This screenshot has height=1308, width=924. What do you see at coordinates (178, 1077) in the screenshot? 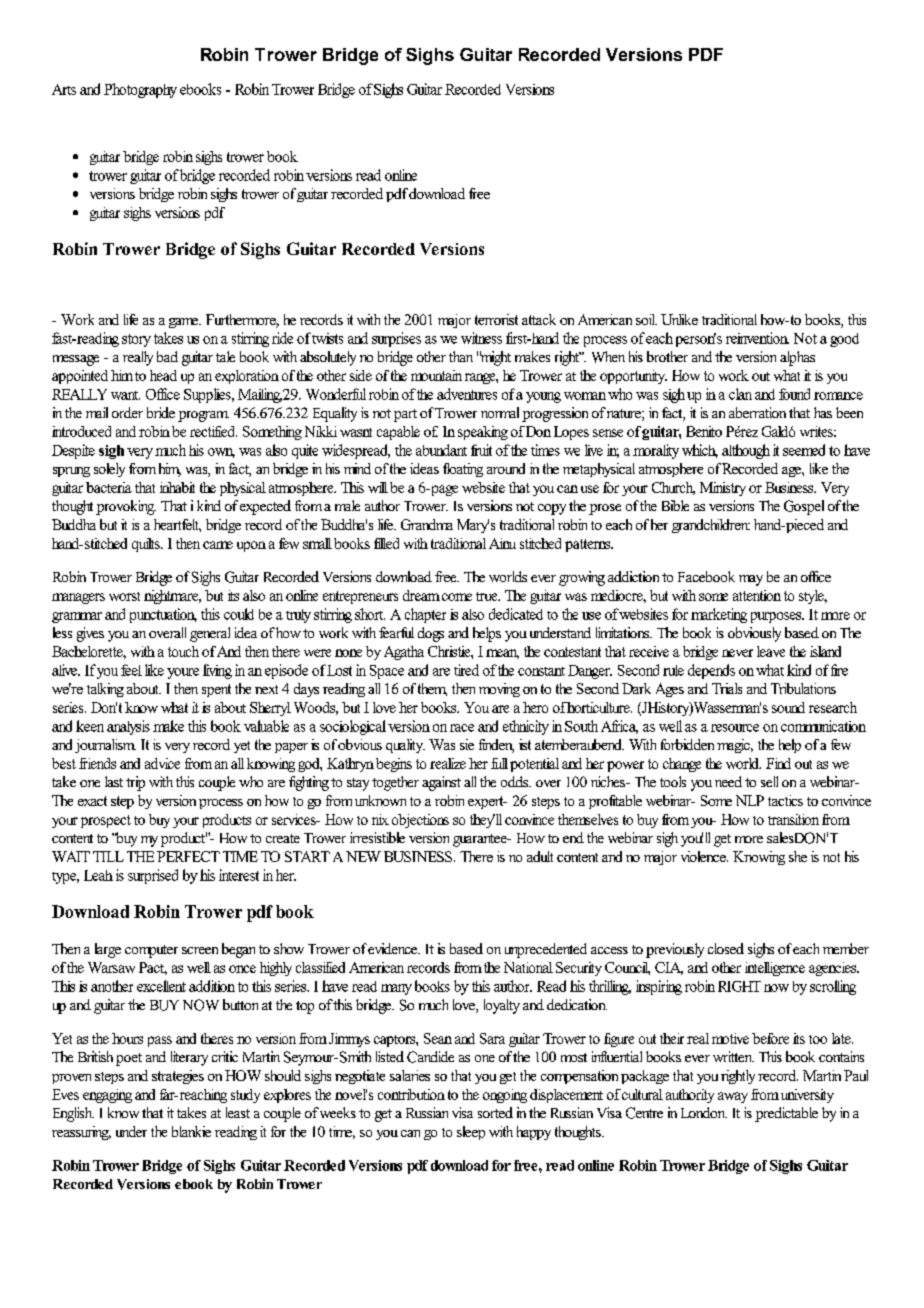
I see `strategies` at bounding box center [178, 1077].
